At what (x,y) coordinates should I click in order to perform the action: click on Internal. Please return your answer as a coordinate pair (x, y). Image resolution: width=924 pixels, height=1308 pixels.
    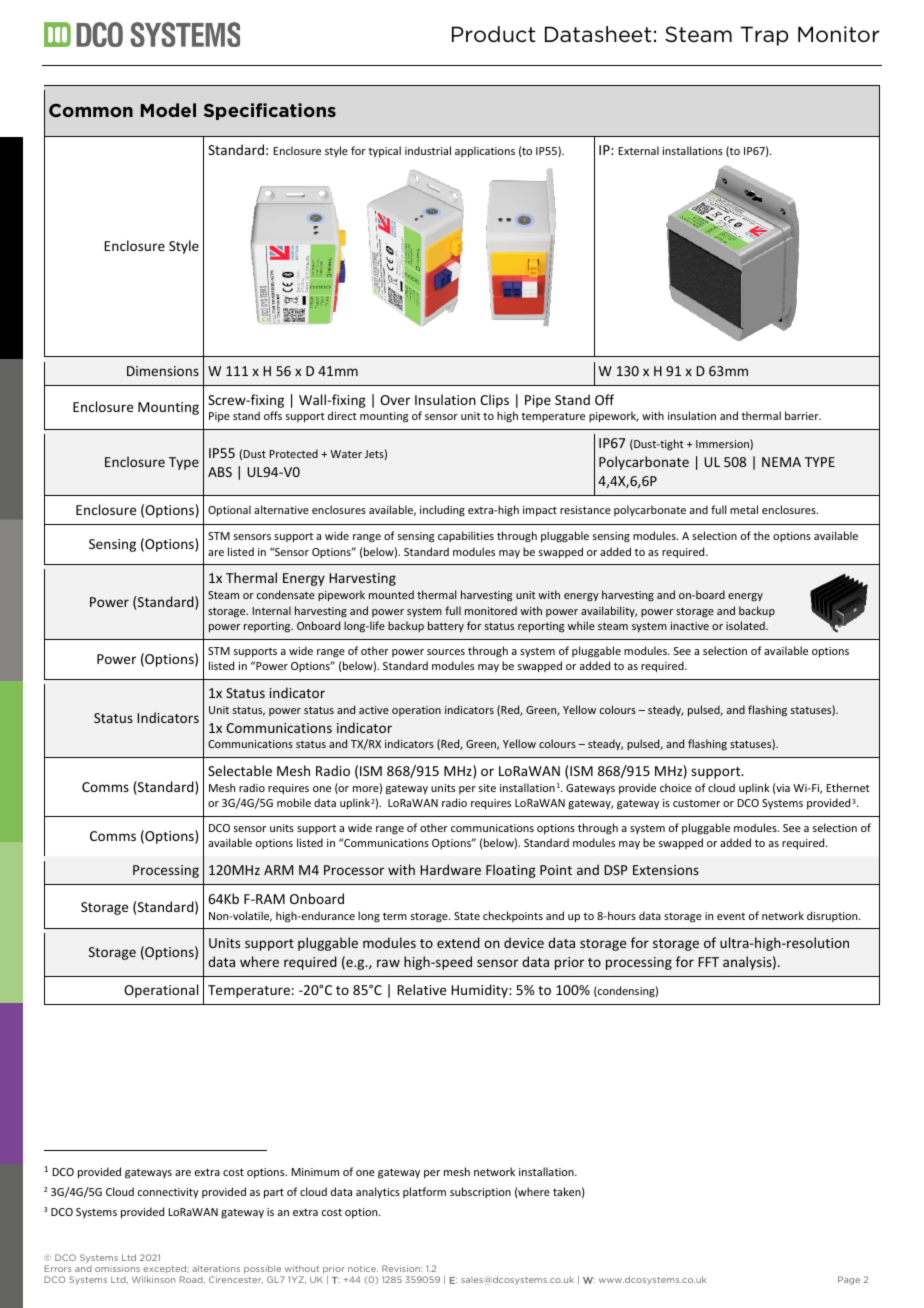
    Looking at the image, I should click on (272, 610).
